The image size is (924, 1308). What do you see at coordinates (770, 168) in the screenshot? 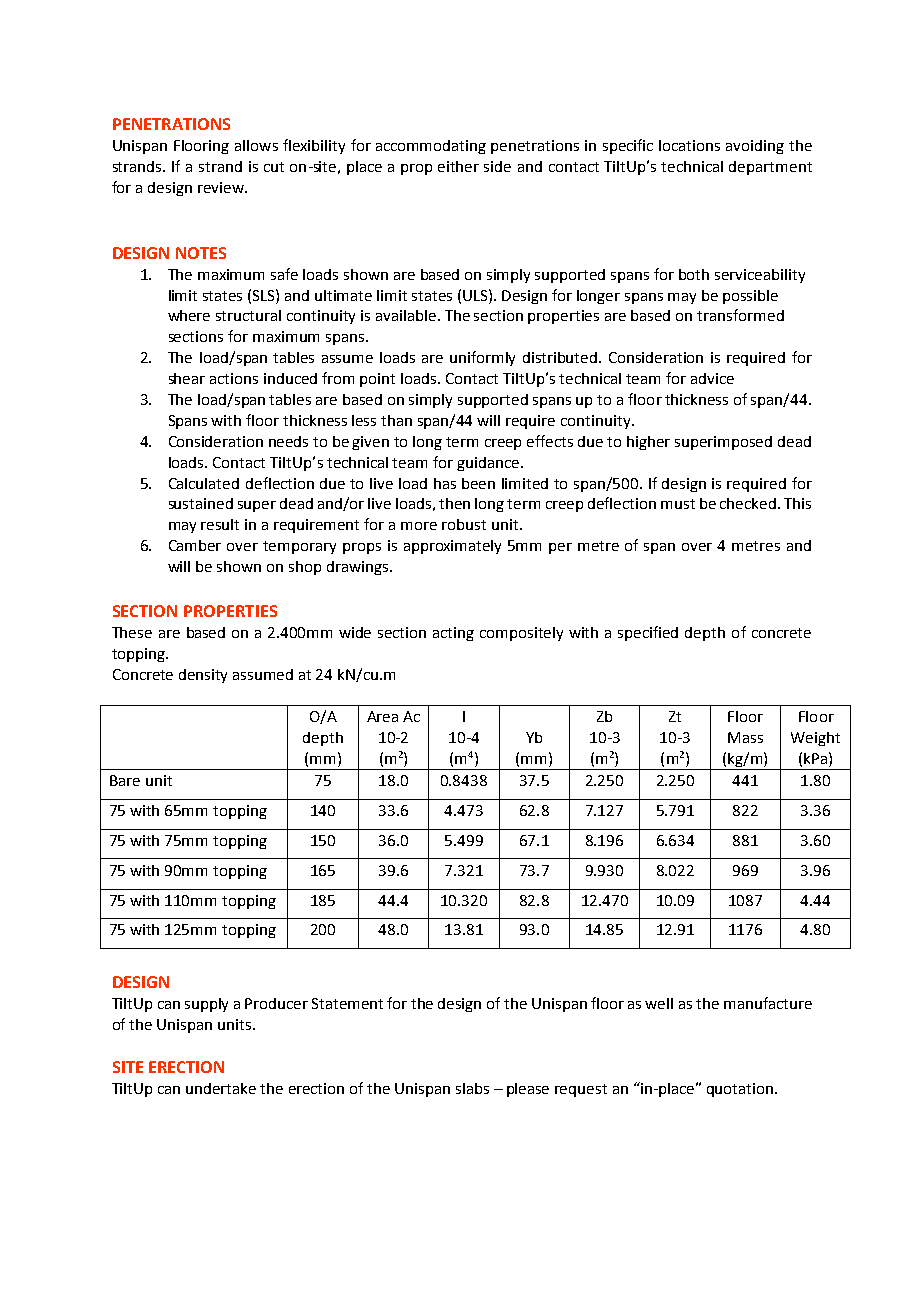
I see `department` at bounding box center [770, 168].
